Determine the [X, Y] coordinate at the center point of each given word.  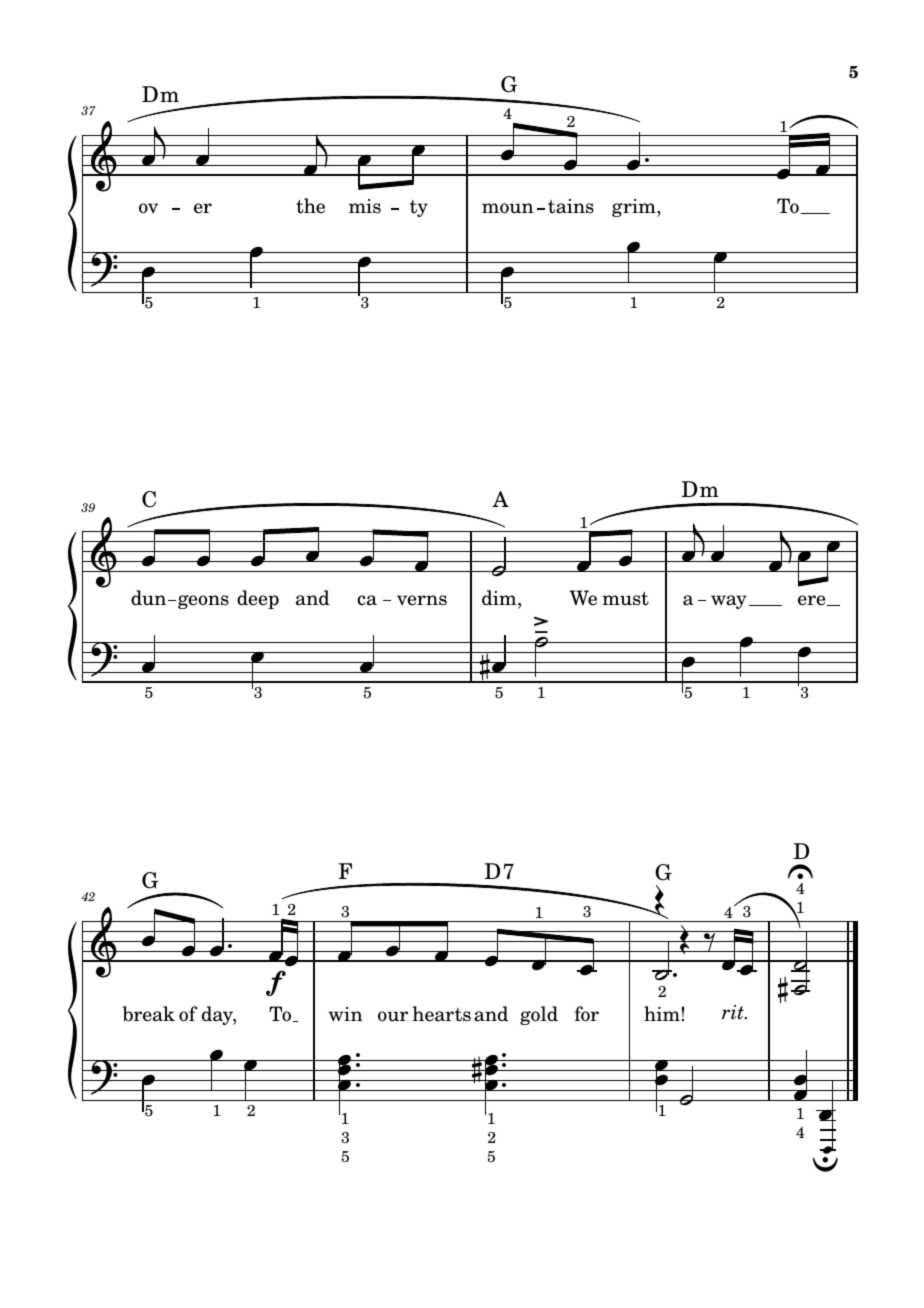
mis [365, 206]
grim [635, 208]
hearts [441, 1014]
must [625, 599]
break [149, 1014]
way [729, 602]
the [310, 206]
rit [734, 1012]
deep [258, 599]
